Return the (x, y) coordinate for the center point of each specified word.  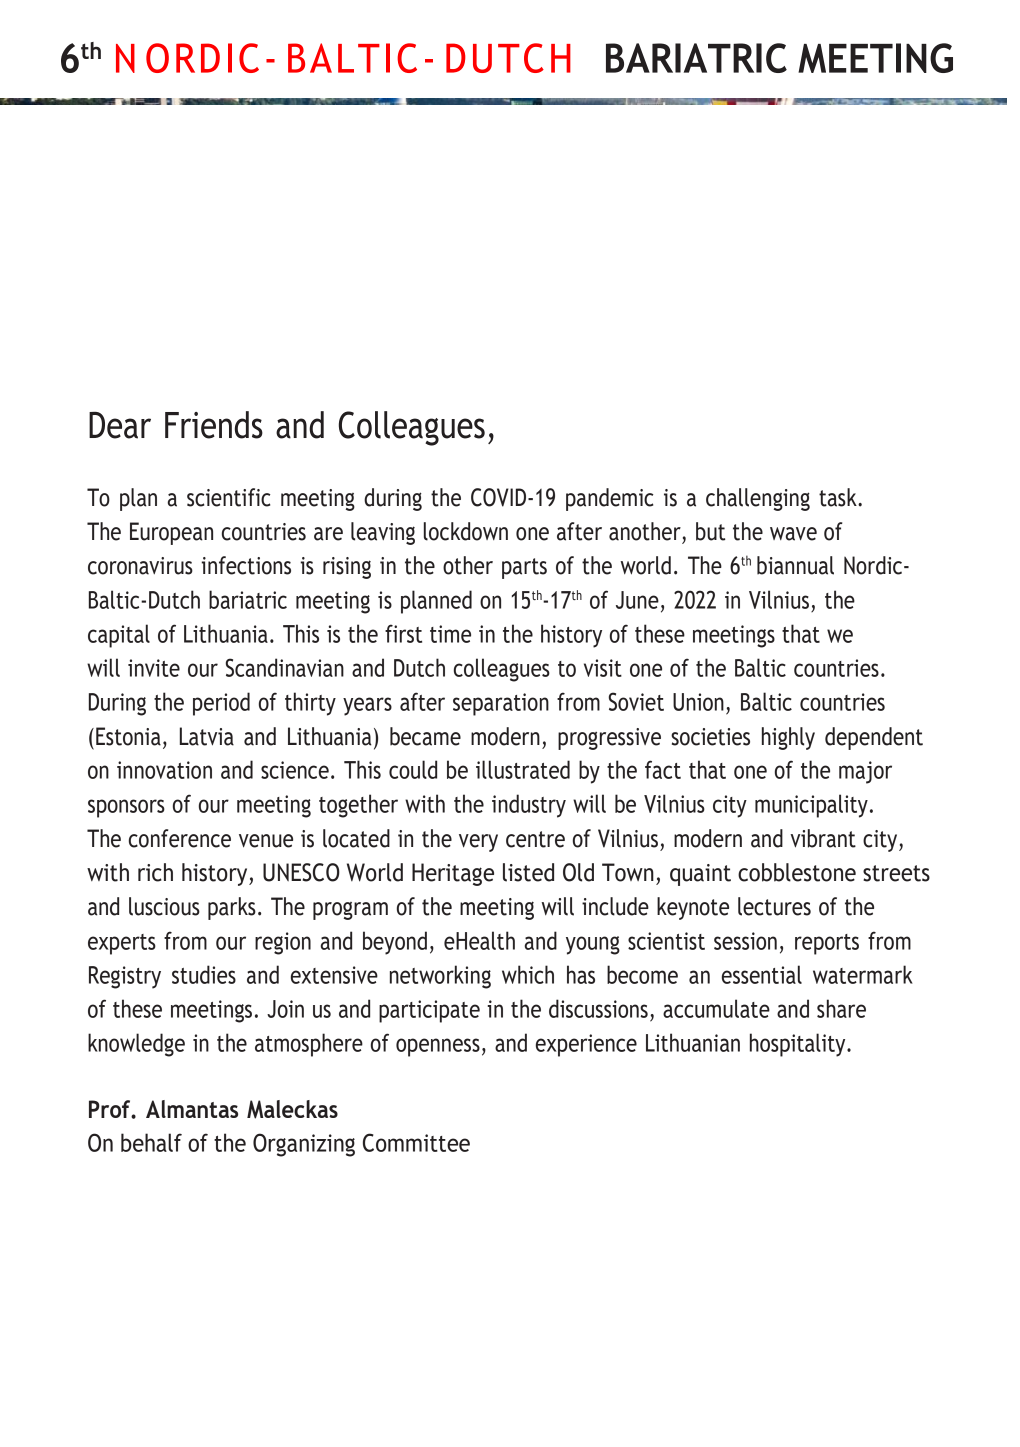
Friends (214, 425)
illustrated (523, 769)
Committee (416, 1142)
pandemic (609, 499)
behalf (151, 1142)
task (839, 497)
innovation (164, 770)
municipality (811, 806)
